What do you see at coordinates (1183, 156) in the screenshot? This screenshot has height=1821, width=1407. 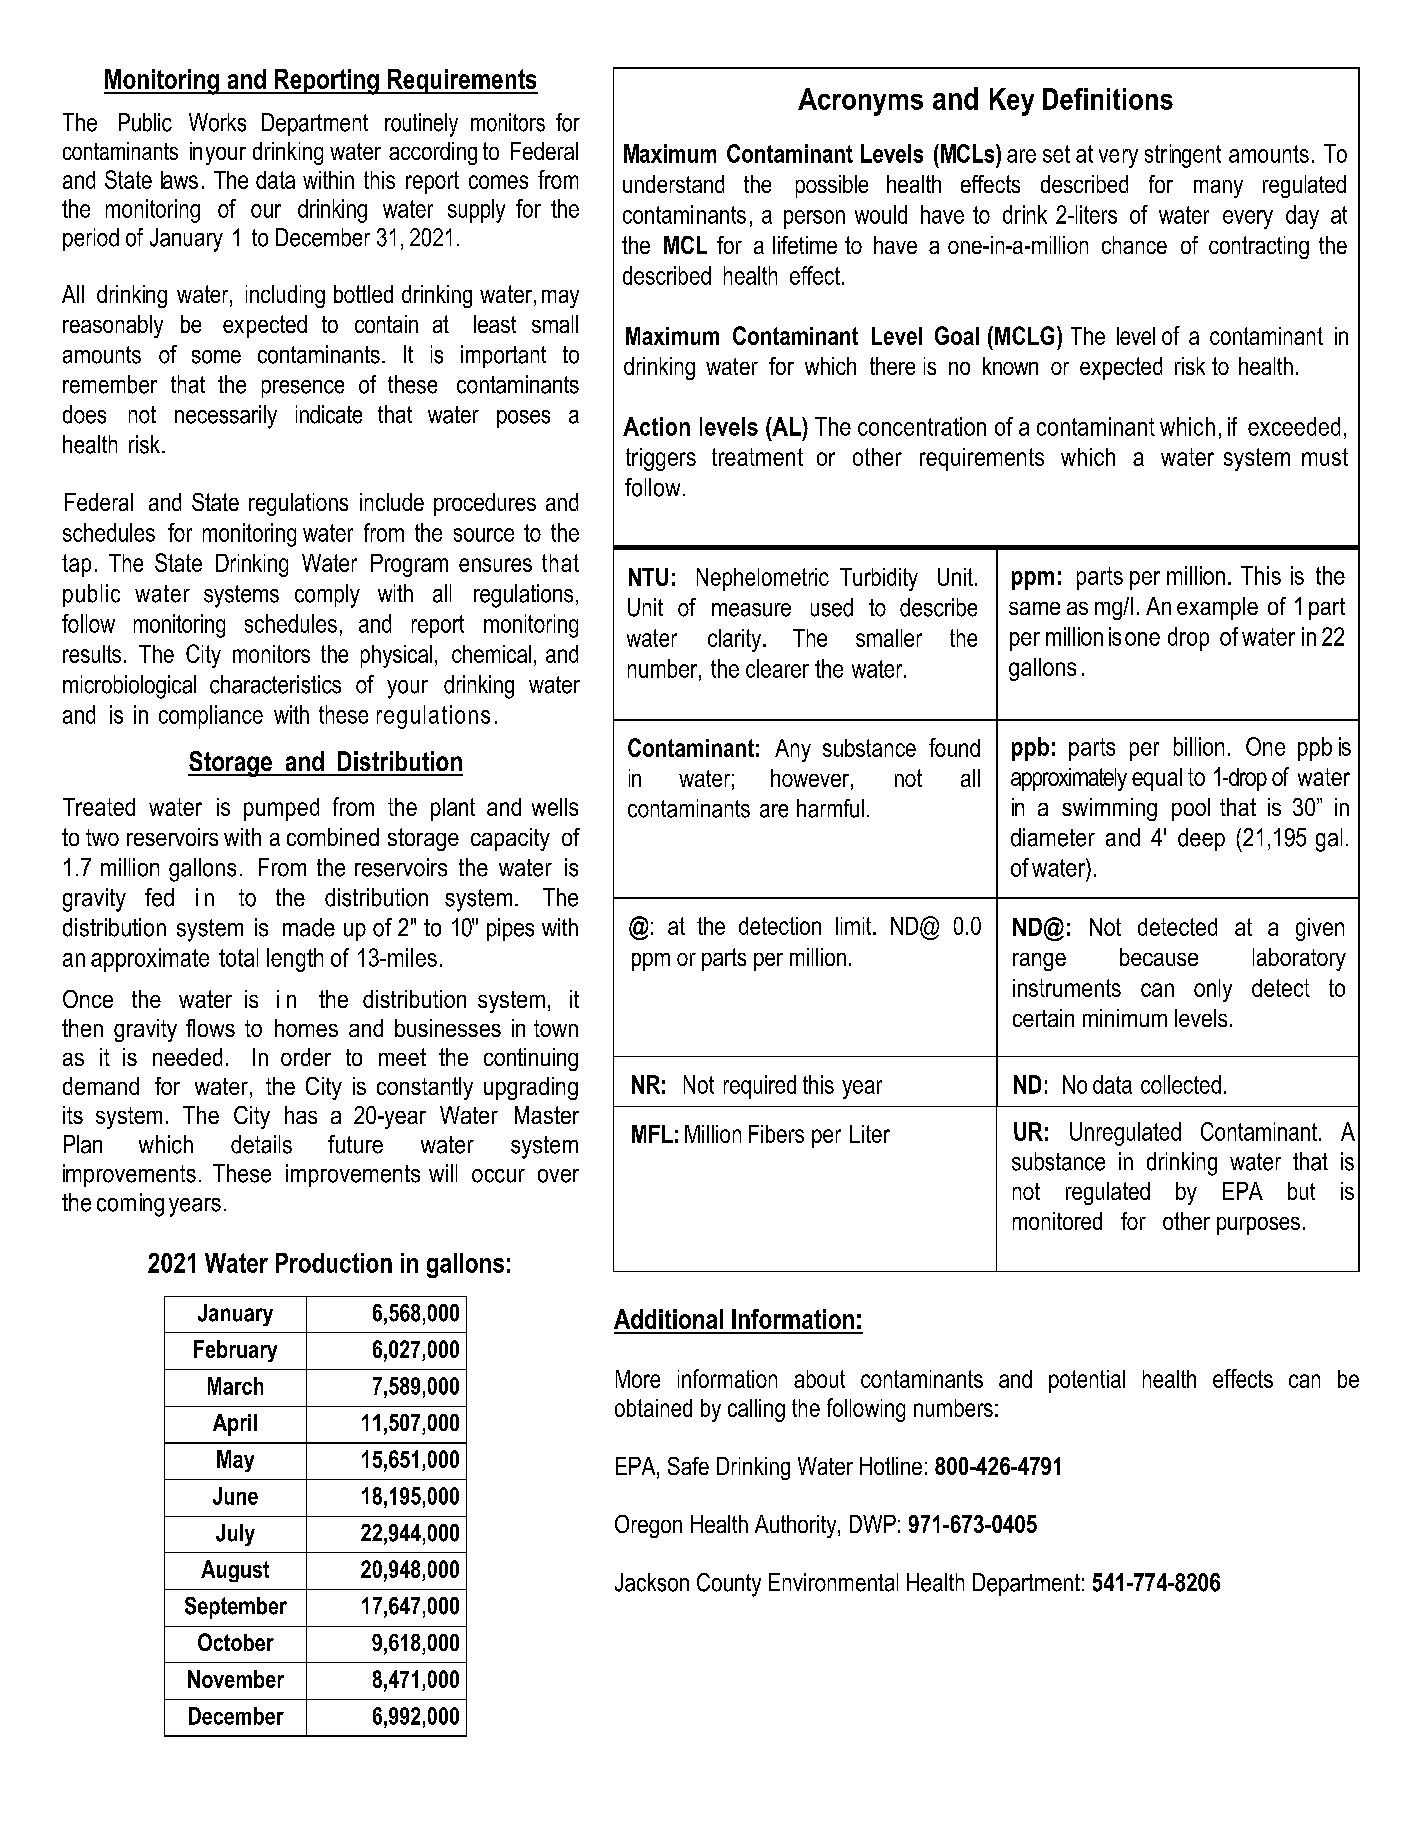 I see `stringent` at bounding box center [1183, 156].
